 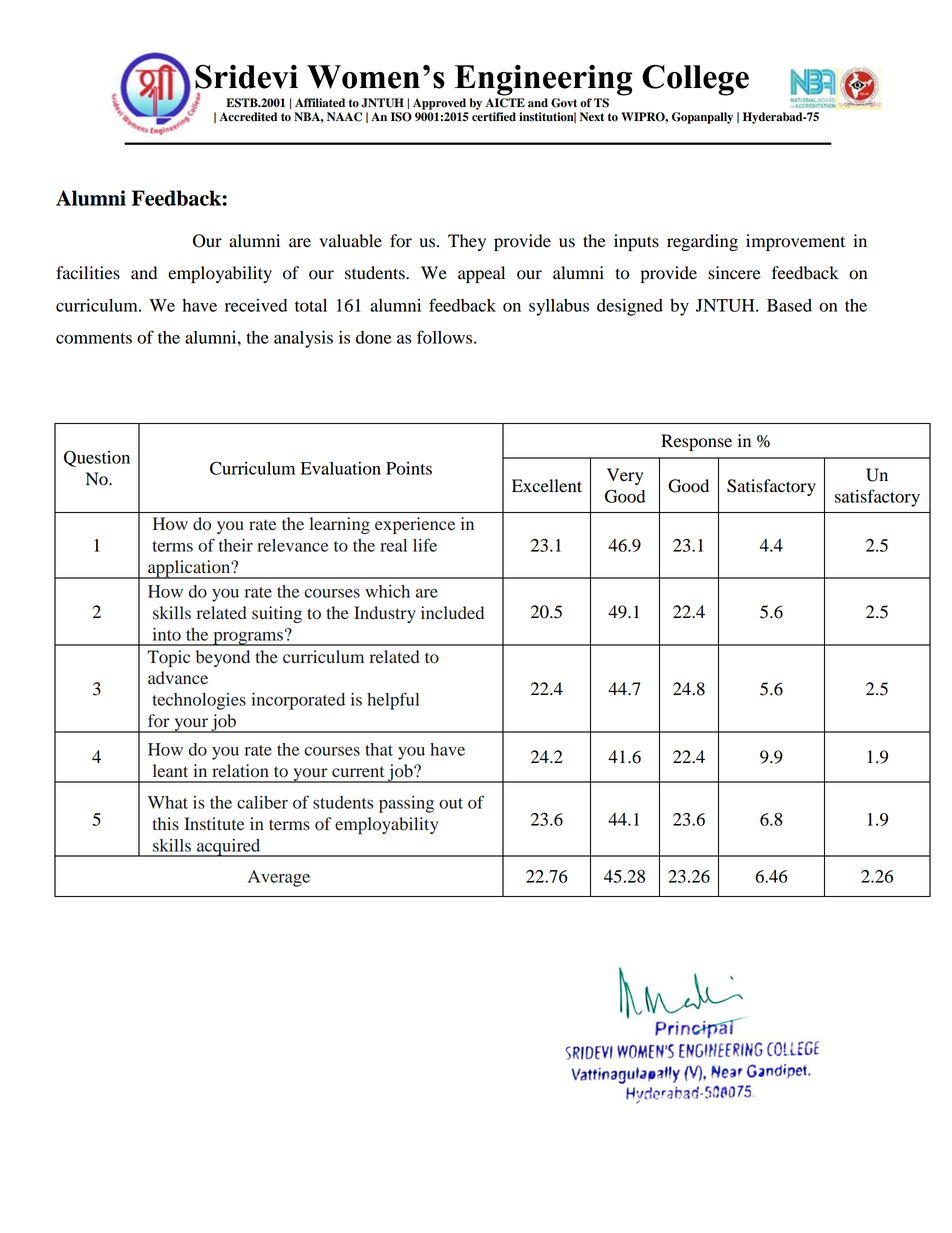 What do you see at coordinates (166, 824) in the screenshot?
I see `this` at bounding box center [166, 824].
